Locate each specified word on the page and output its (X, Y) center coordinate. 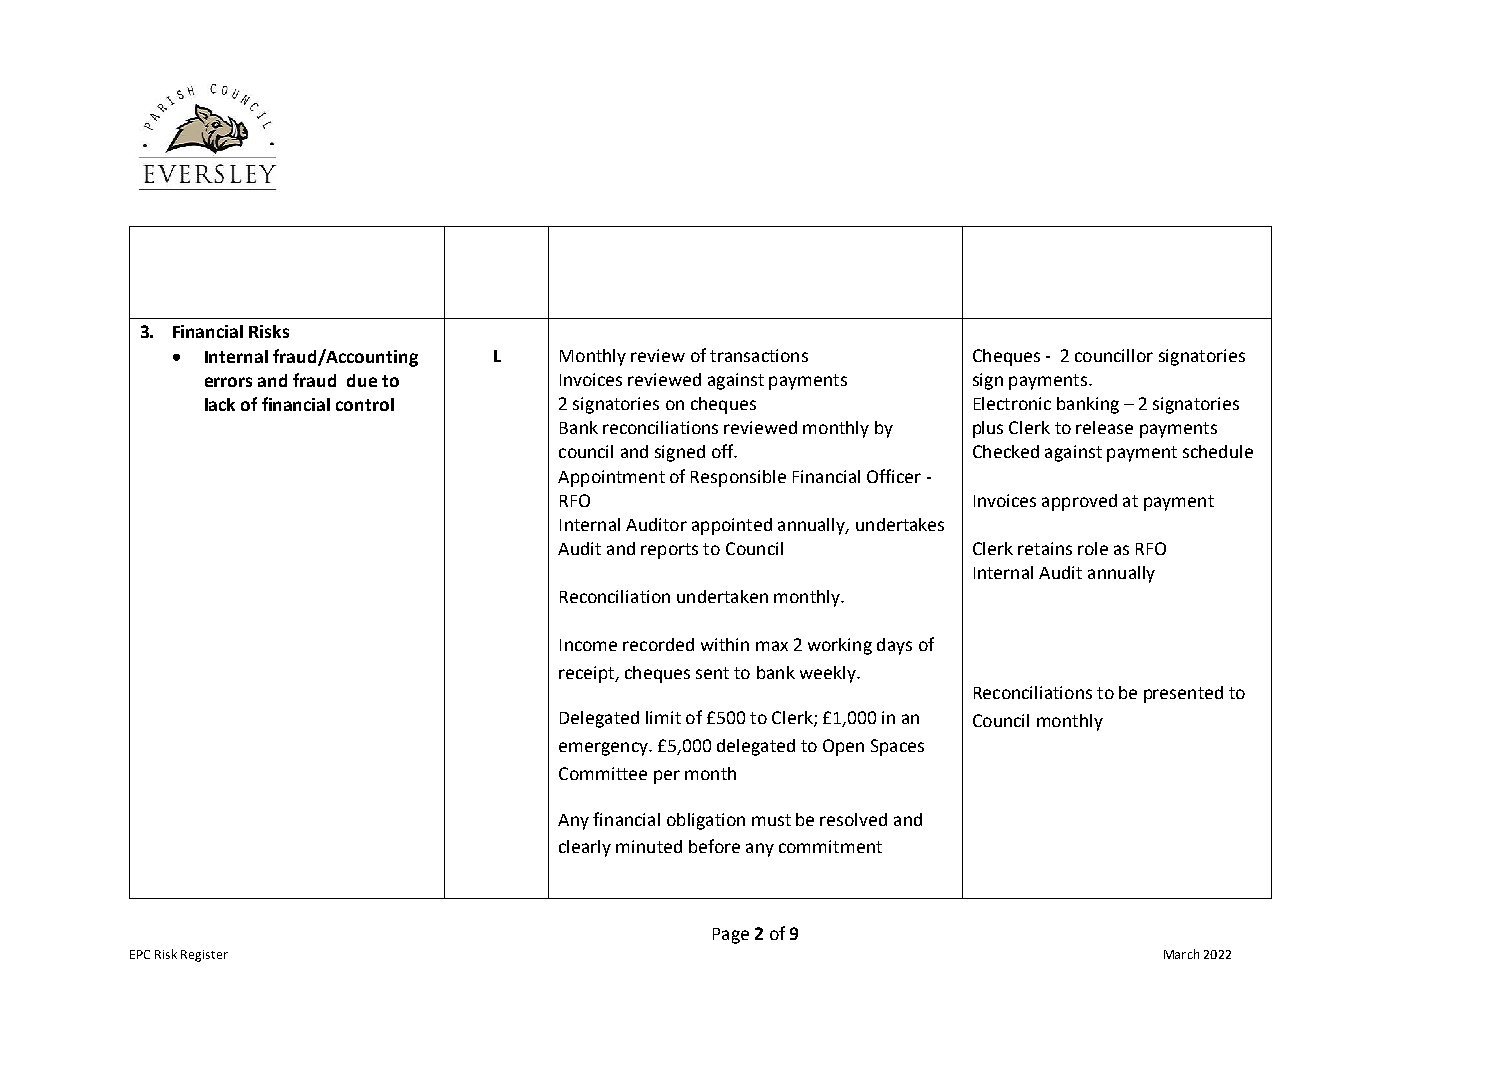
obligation (706, 821)
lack (220, 404)
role (1093, 548)
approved (1079, 502)
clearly (585, 848)
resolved (853, 819)
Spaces (897, 747)
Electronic (1012, 403)
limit (663, 717)
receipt (588, 674)
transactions (759, 355)
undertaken (722, 596)
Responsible (738, 478)
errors (228, 382)
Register (204, 956)
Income (588, 645)
